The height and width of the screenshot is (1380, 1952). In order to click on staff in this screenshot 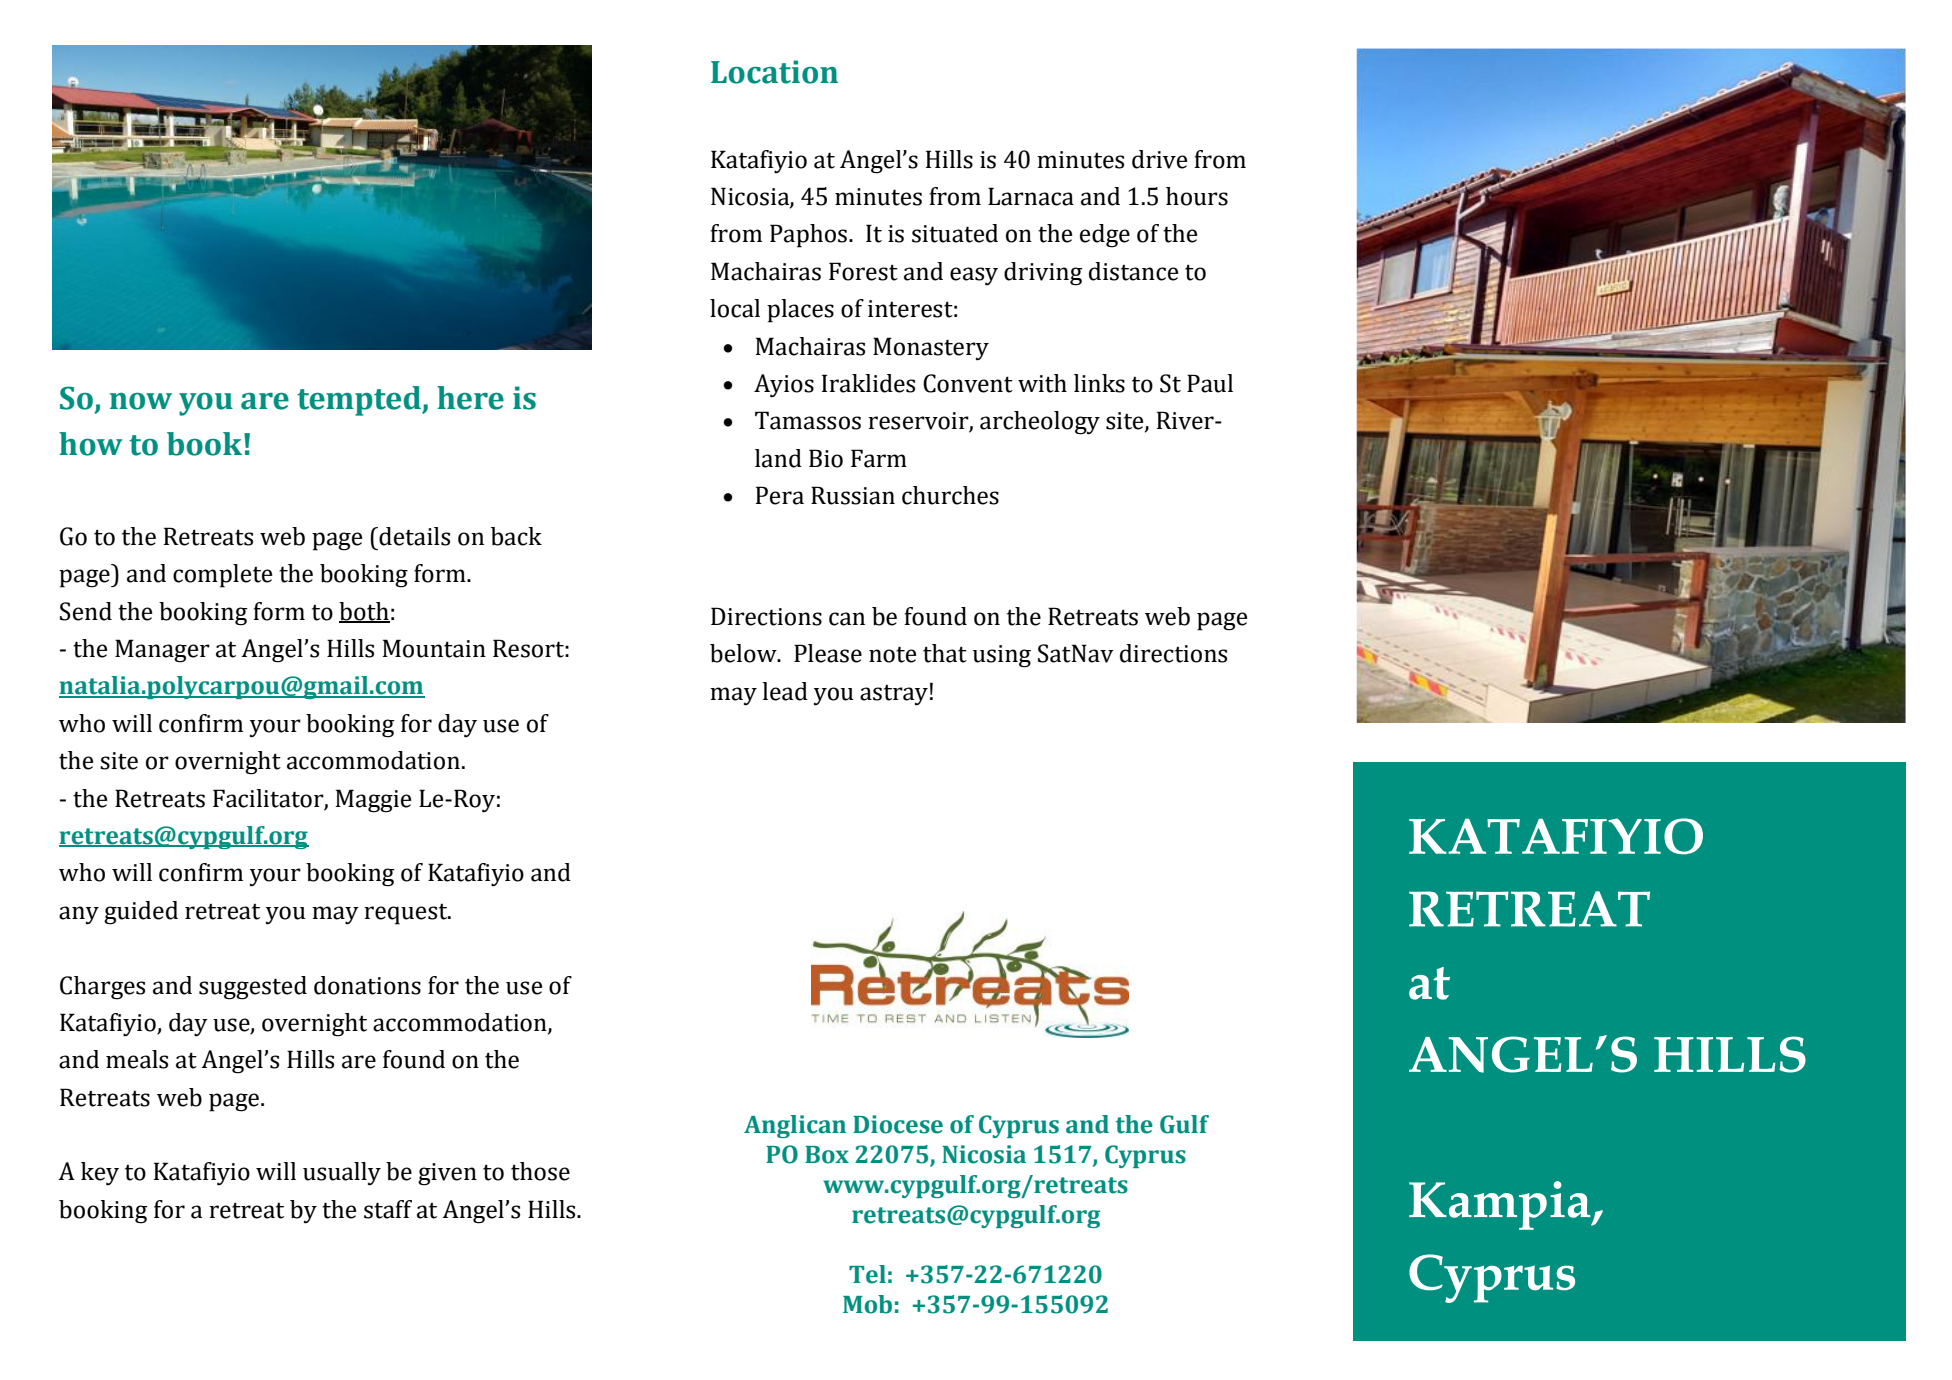, I will do `click(388, 1209)`.
